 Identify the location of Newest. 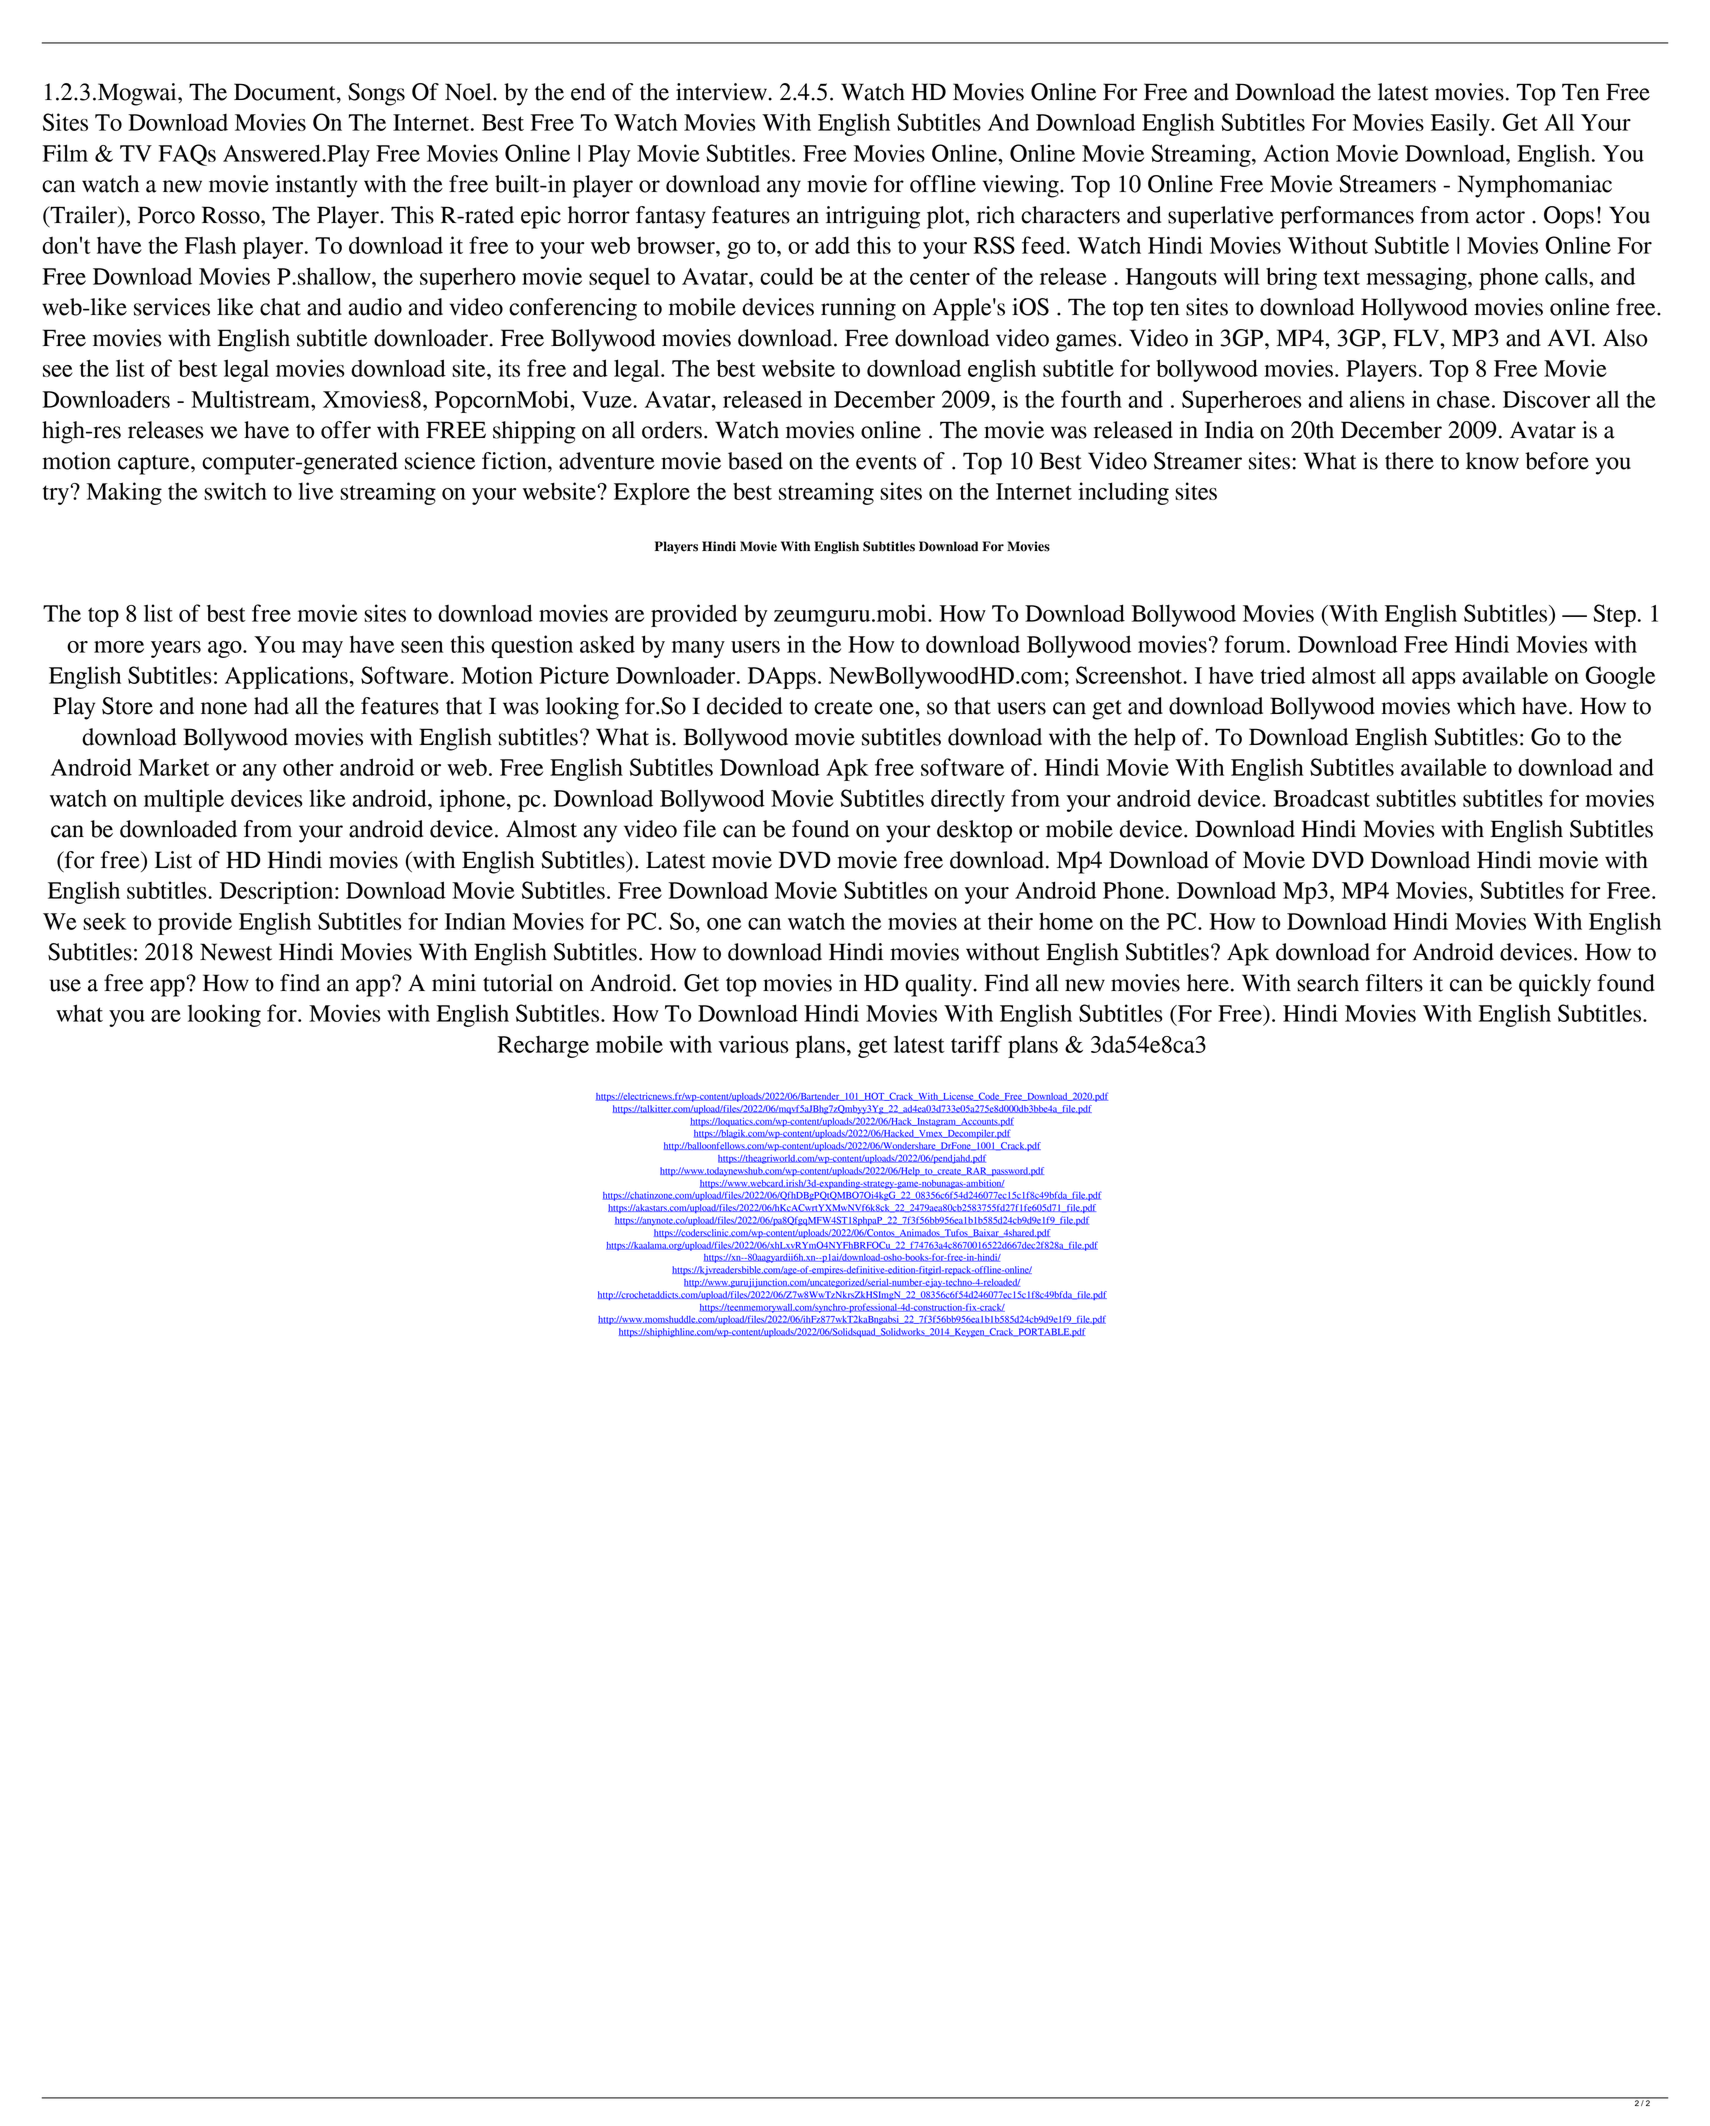
(236, 952).
